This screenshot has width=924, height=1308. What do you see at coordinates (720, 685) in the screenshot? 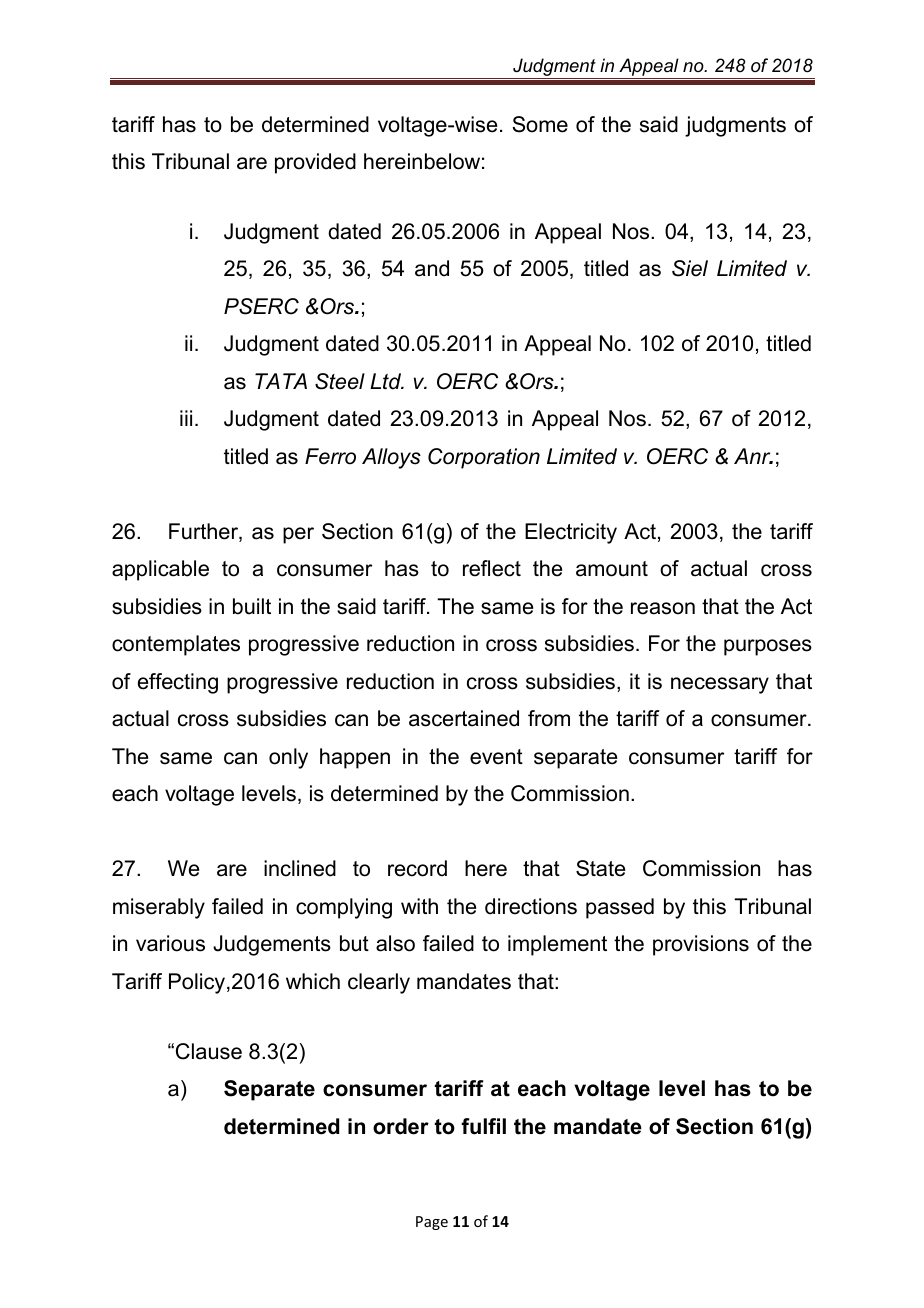
I see `necessary` at bounding box center [720, 685].
